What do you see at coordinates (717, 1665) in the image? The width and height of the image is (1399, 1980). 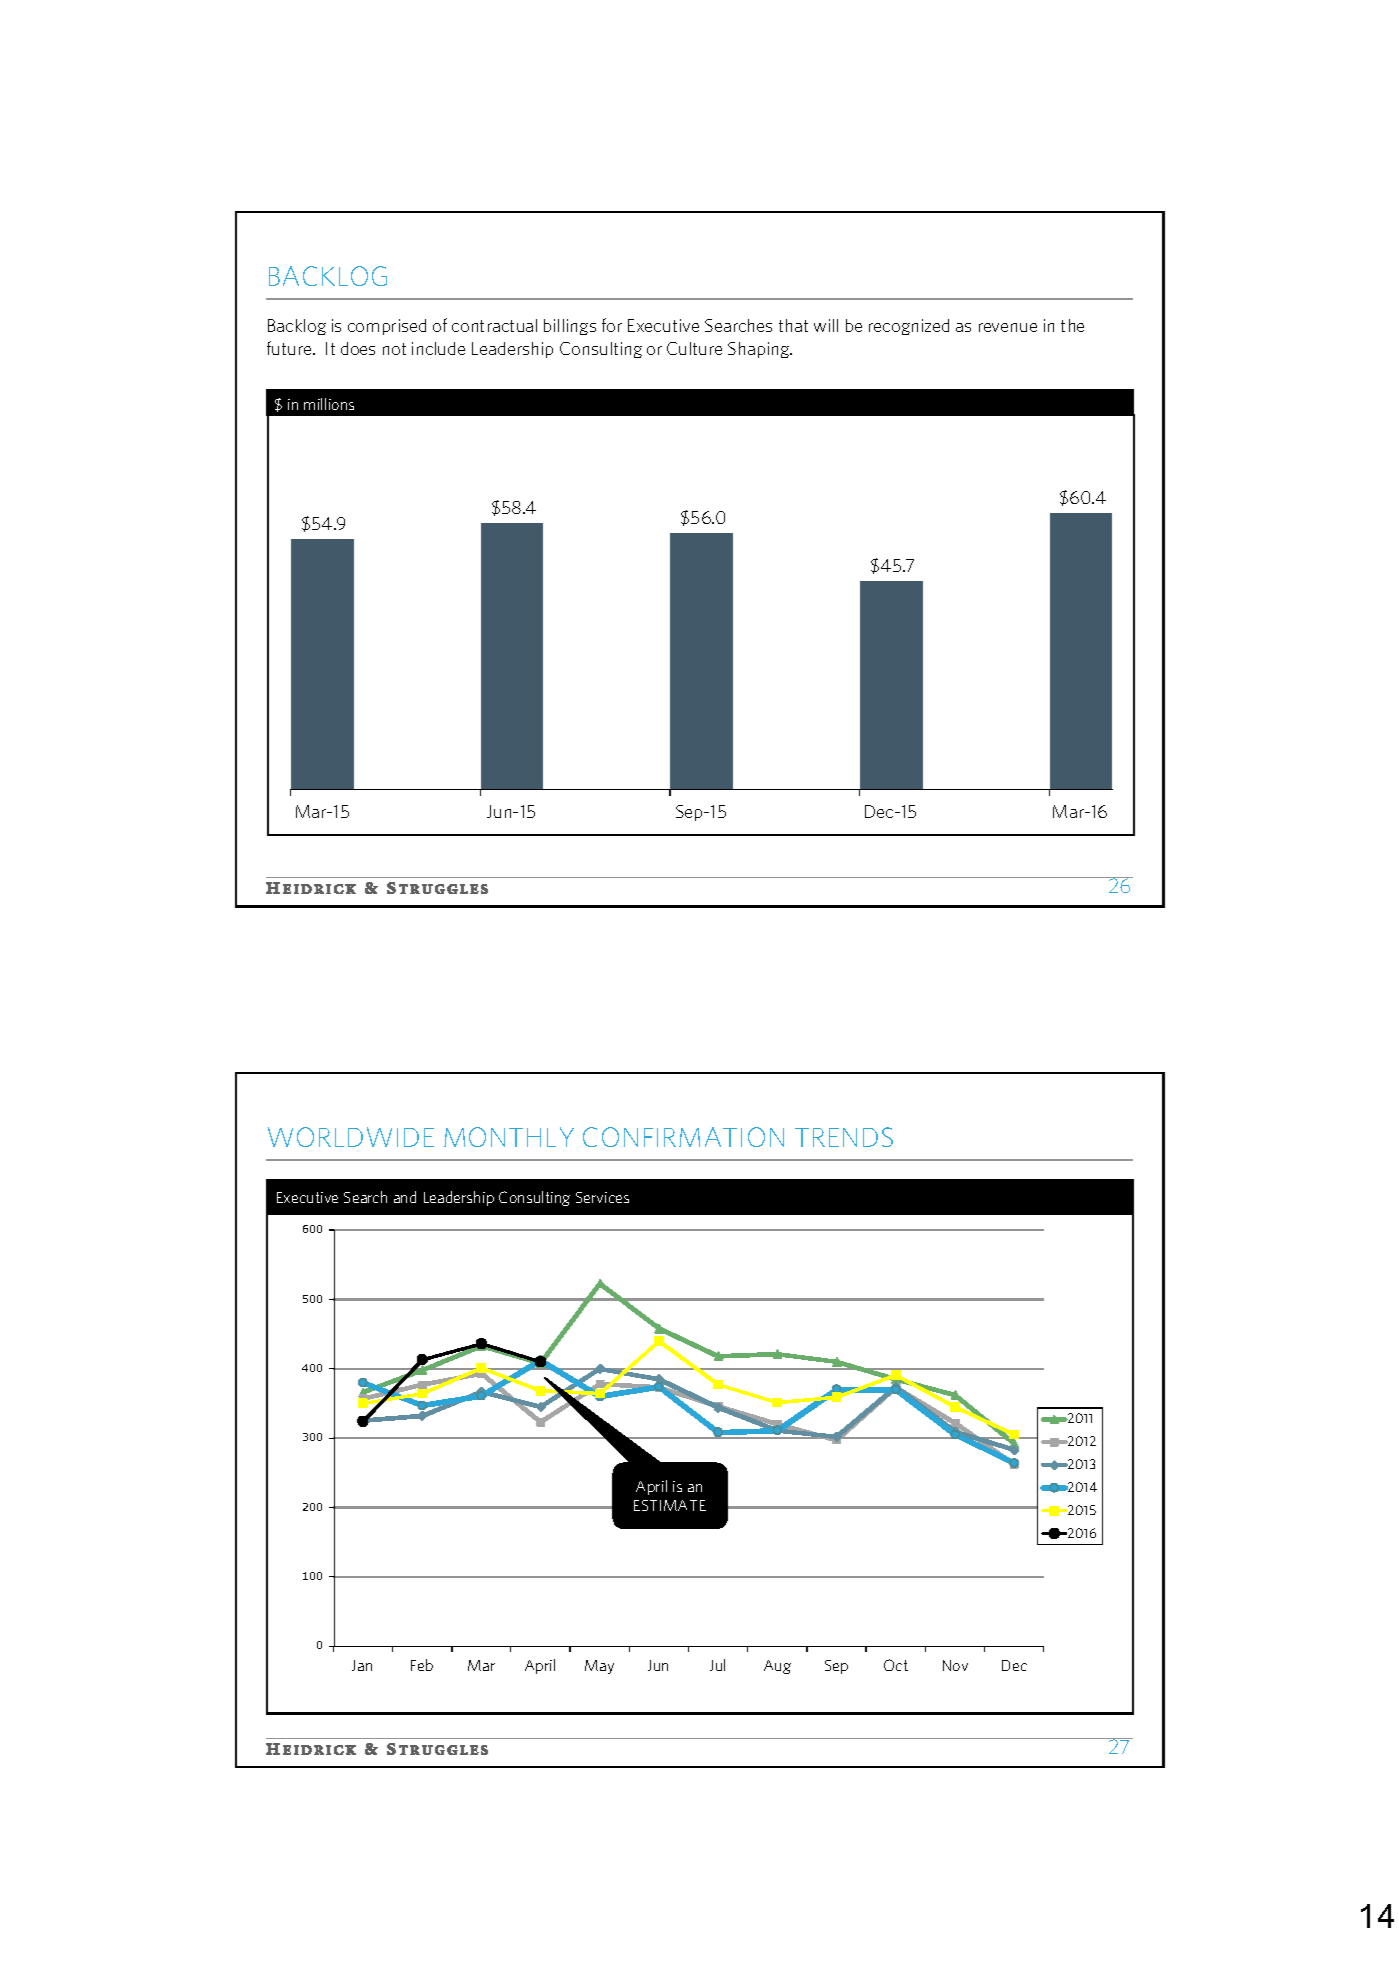 I see `Jul` at bounding box center [717, 1665].
